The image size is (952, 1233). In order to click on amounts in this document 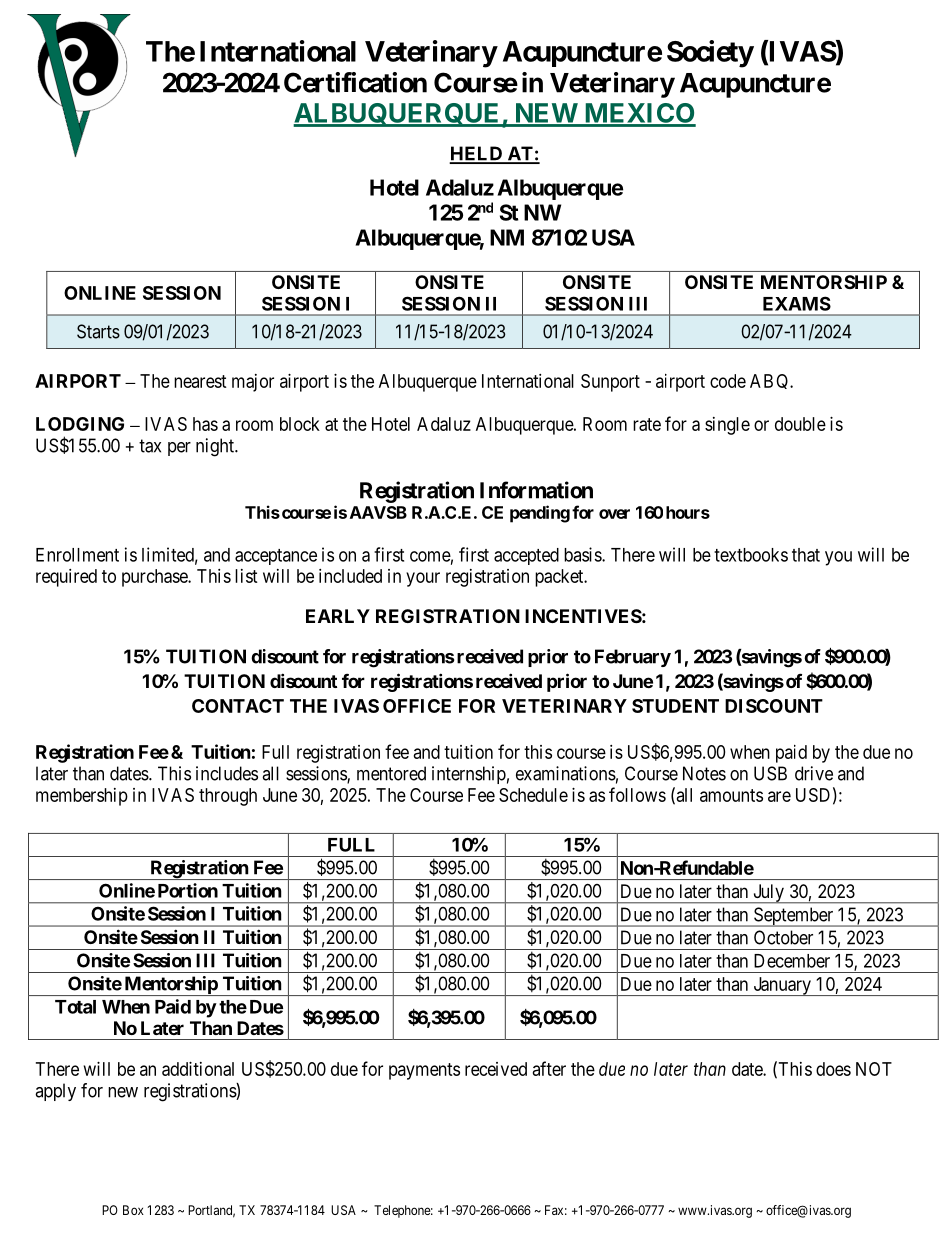, I will do `click(731, 795)`.
